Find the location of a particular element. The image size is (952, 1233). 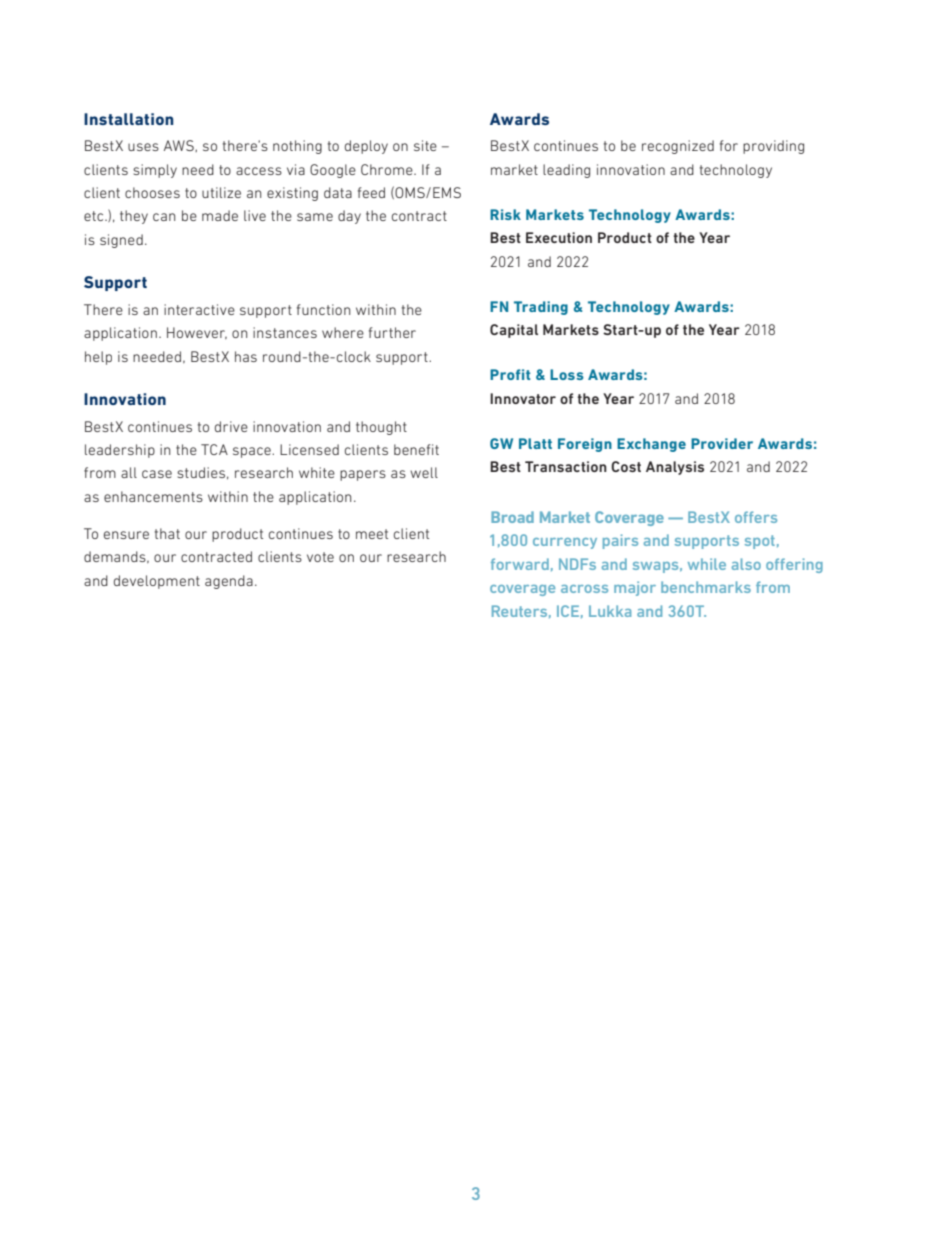

site is located at coordinates (425, 145).
